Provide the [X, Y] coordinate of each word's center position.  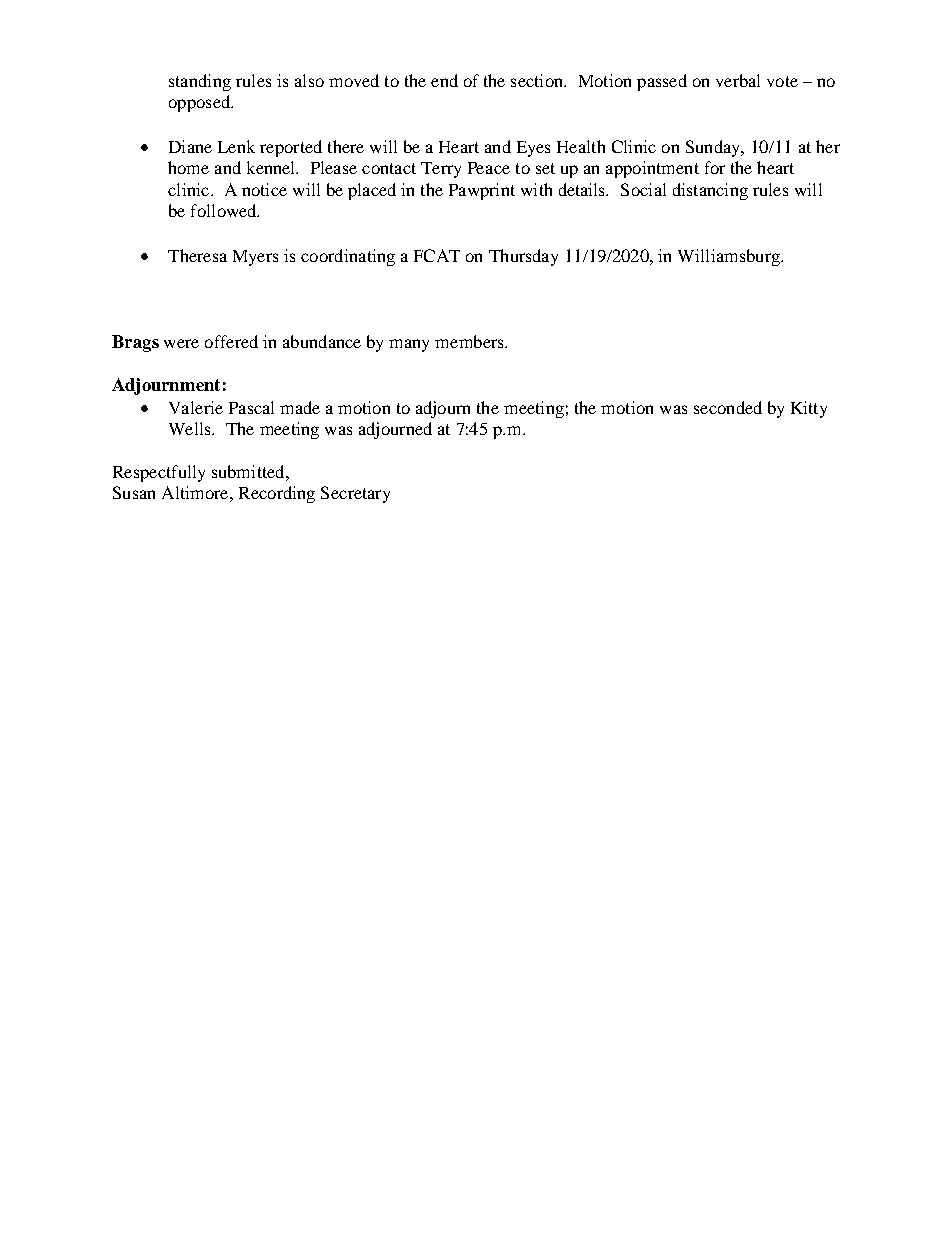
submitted [249, 471]
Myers [255, 258]
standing [200, 82]
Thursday [523, 257]
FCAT [437, 255]
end [444, 80]
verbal [738, 80]
